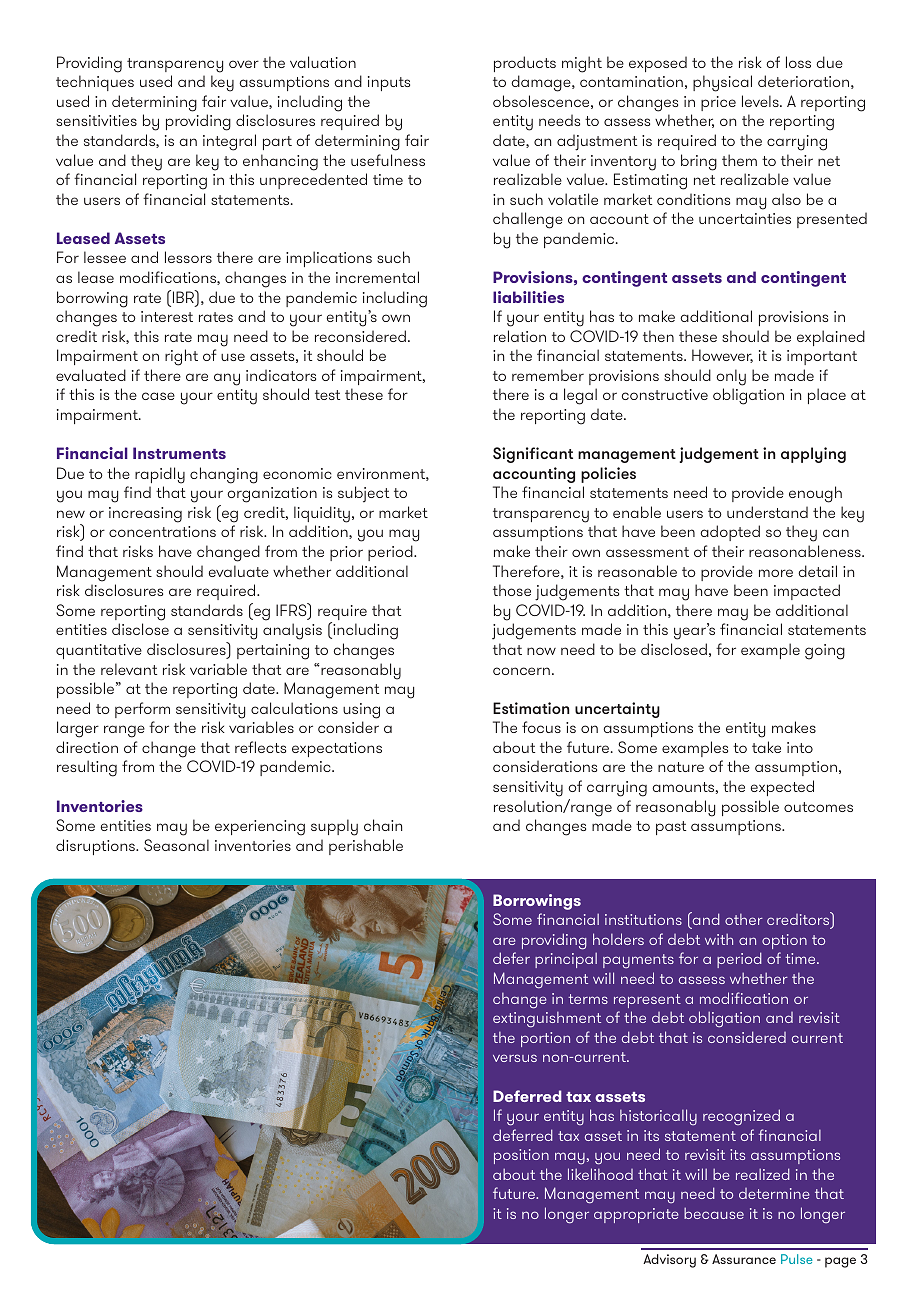 This screenshot has height=1308, width=924. Describe the element at coordinates (761, 101) in the screenshot. I see `levels` at that location.
